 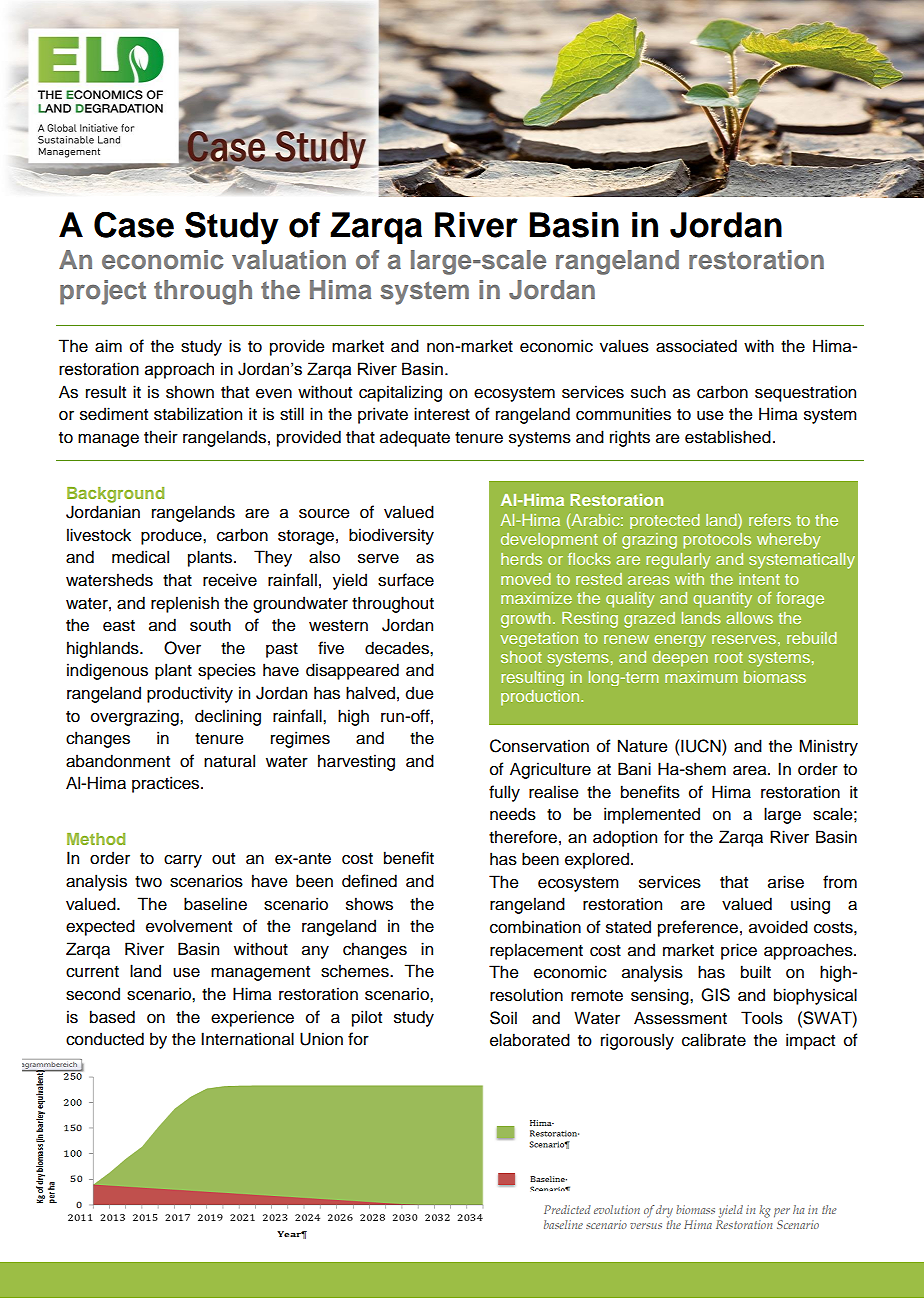 What do you see at coordinates (140, 557) in the image?
I see `medical` at bounding box center [140, 557].
